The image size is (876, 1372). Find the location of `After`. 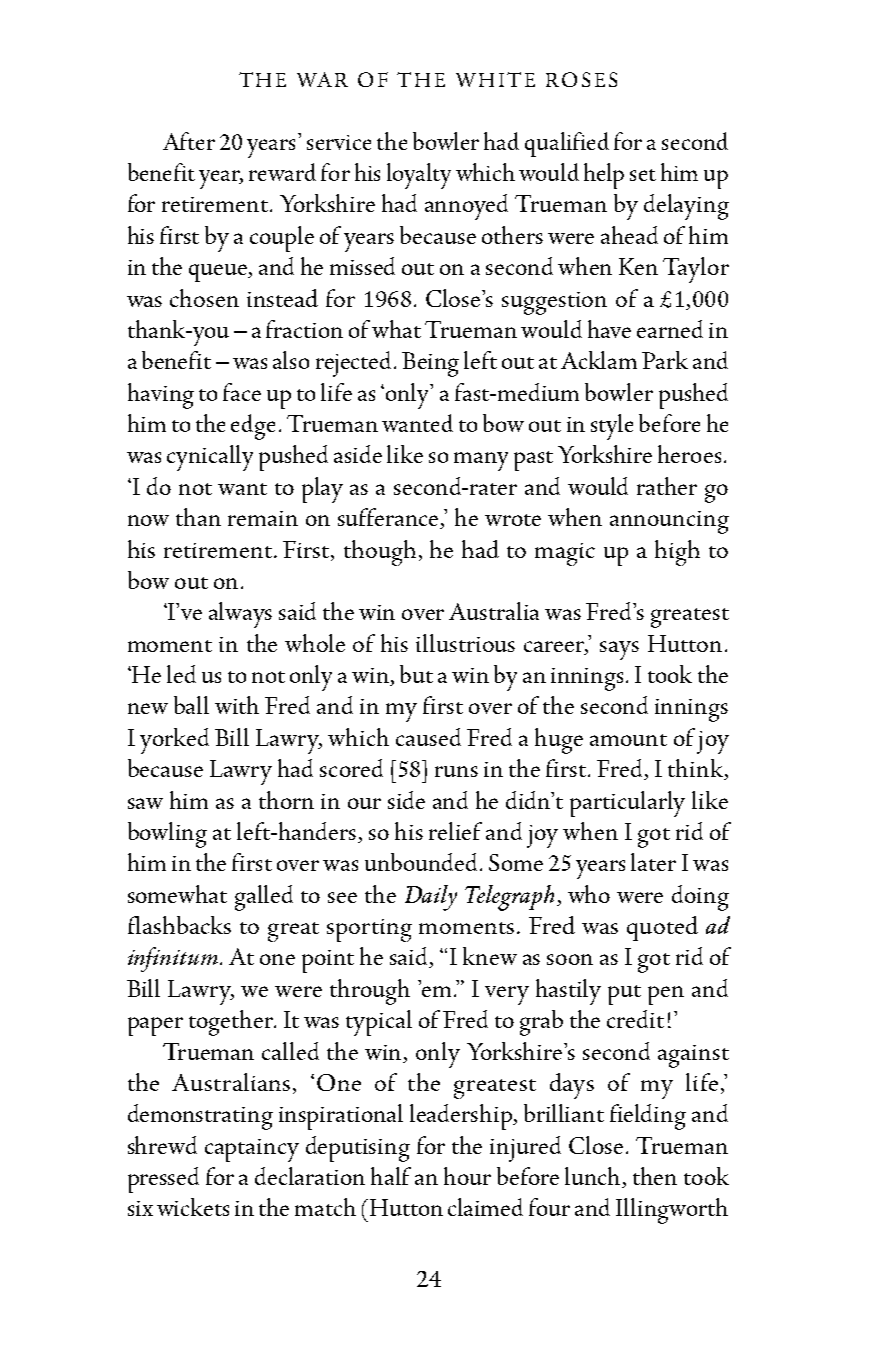

After is located at coordinates (189, 141).
